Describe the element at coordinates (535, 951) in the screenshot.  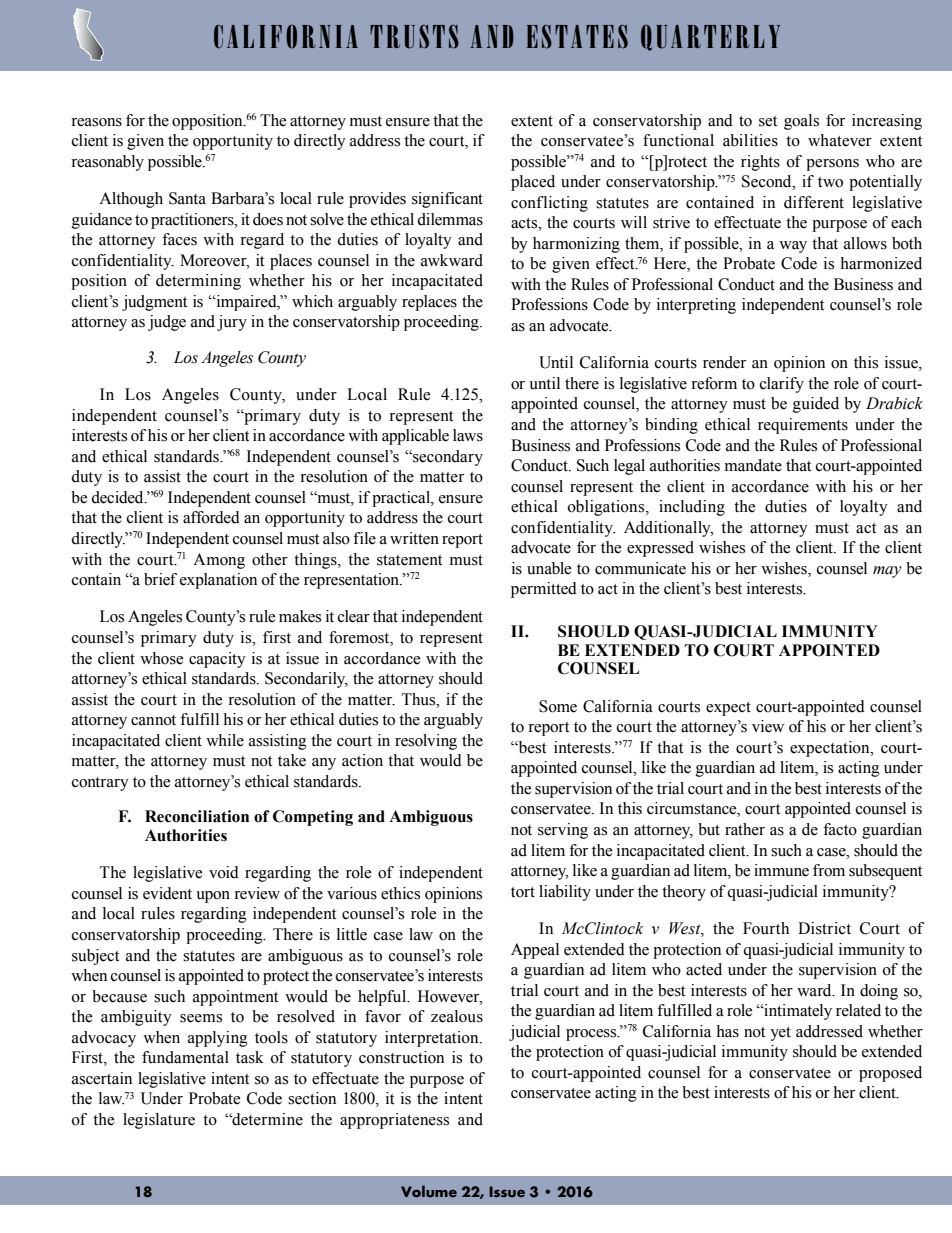
I see `Appeal` at that location.
